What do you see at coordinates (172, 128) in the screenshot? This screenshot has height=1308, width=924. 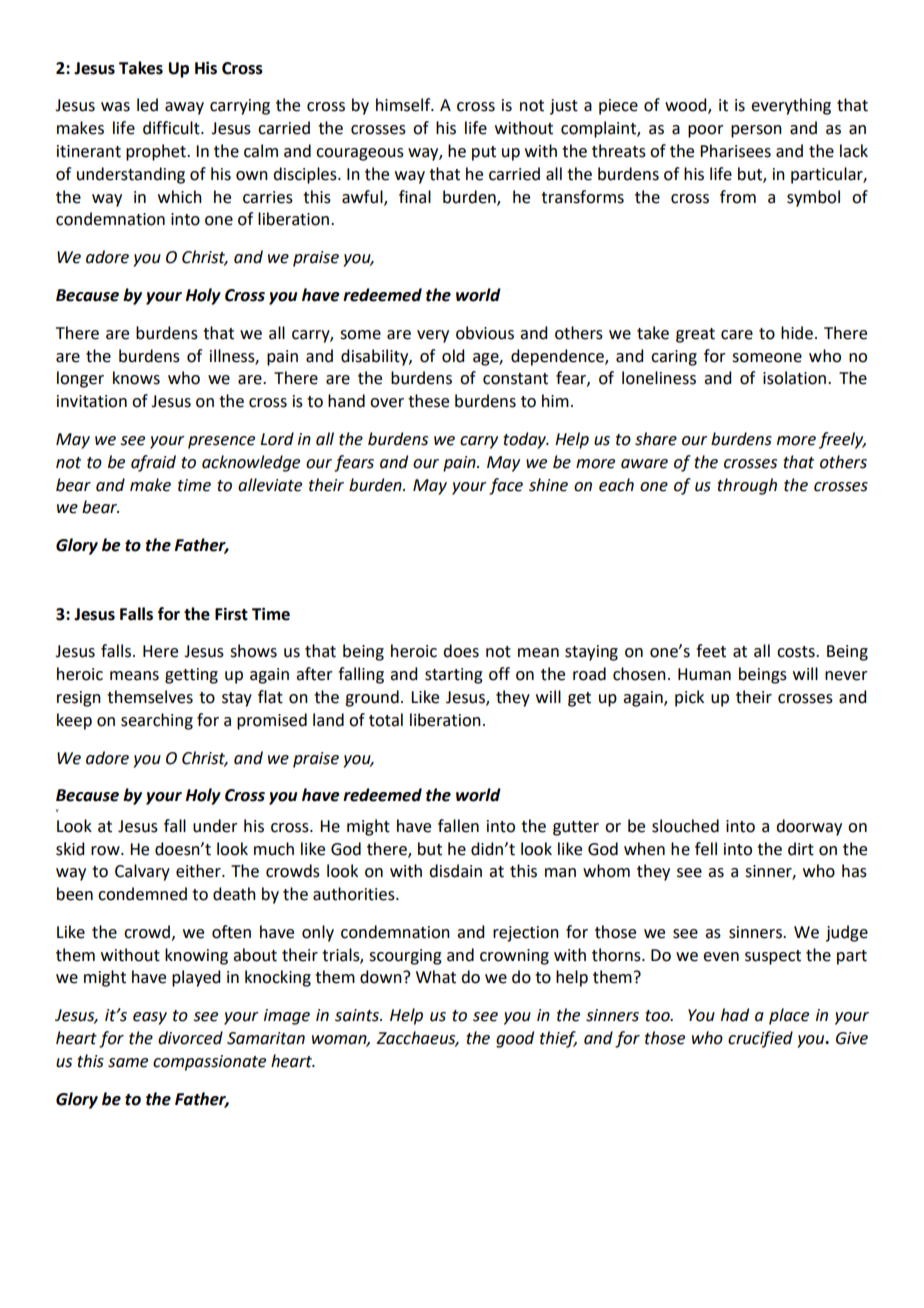 I see `difficult` at bounding box center [172, 128].
